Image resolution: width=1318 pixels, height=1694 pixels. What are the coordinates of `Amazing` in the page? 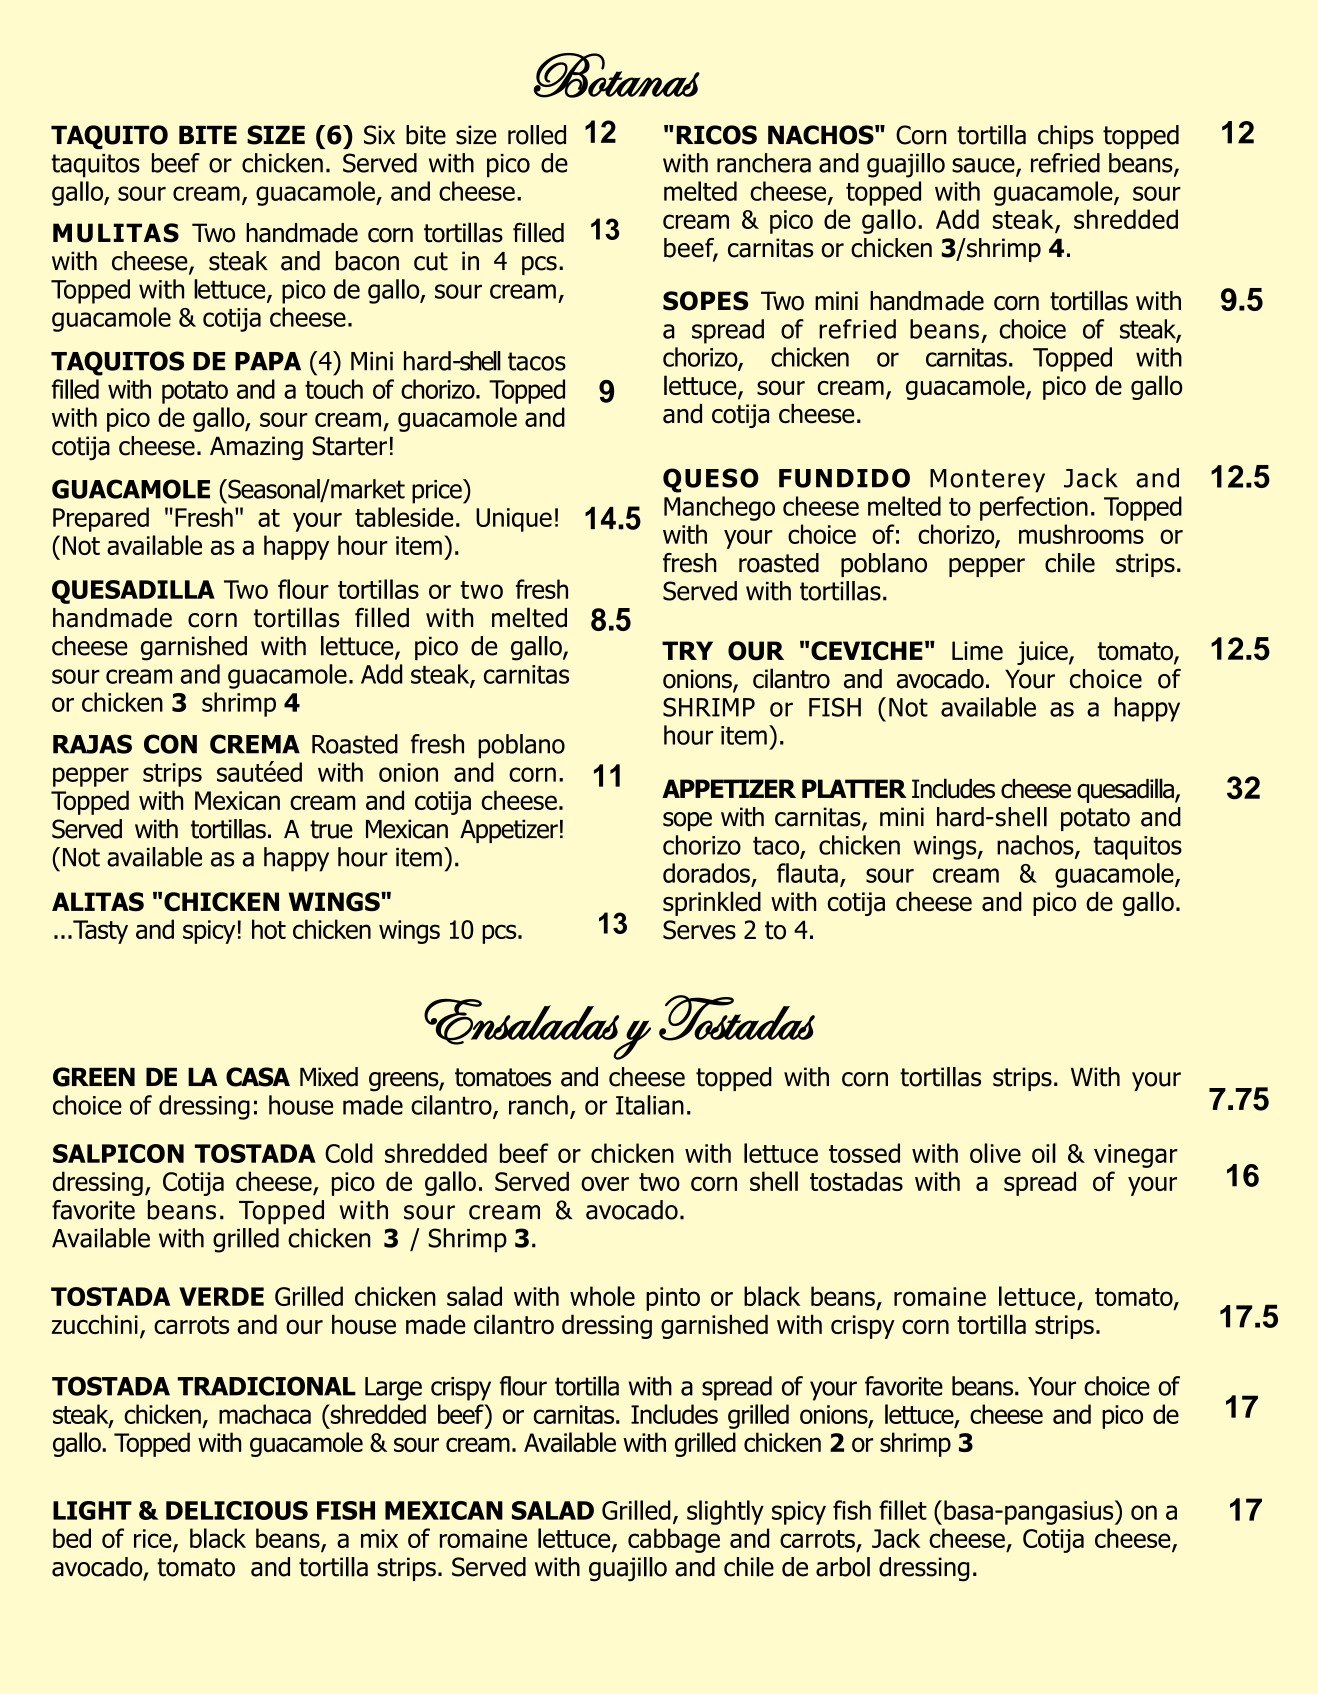 It's located at (256, 448).
